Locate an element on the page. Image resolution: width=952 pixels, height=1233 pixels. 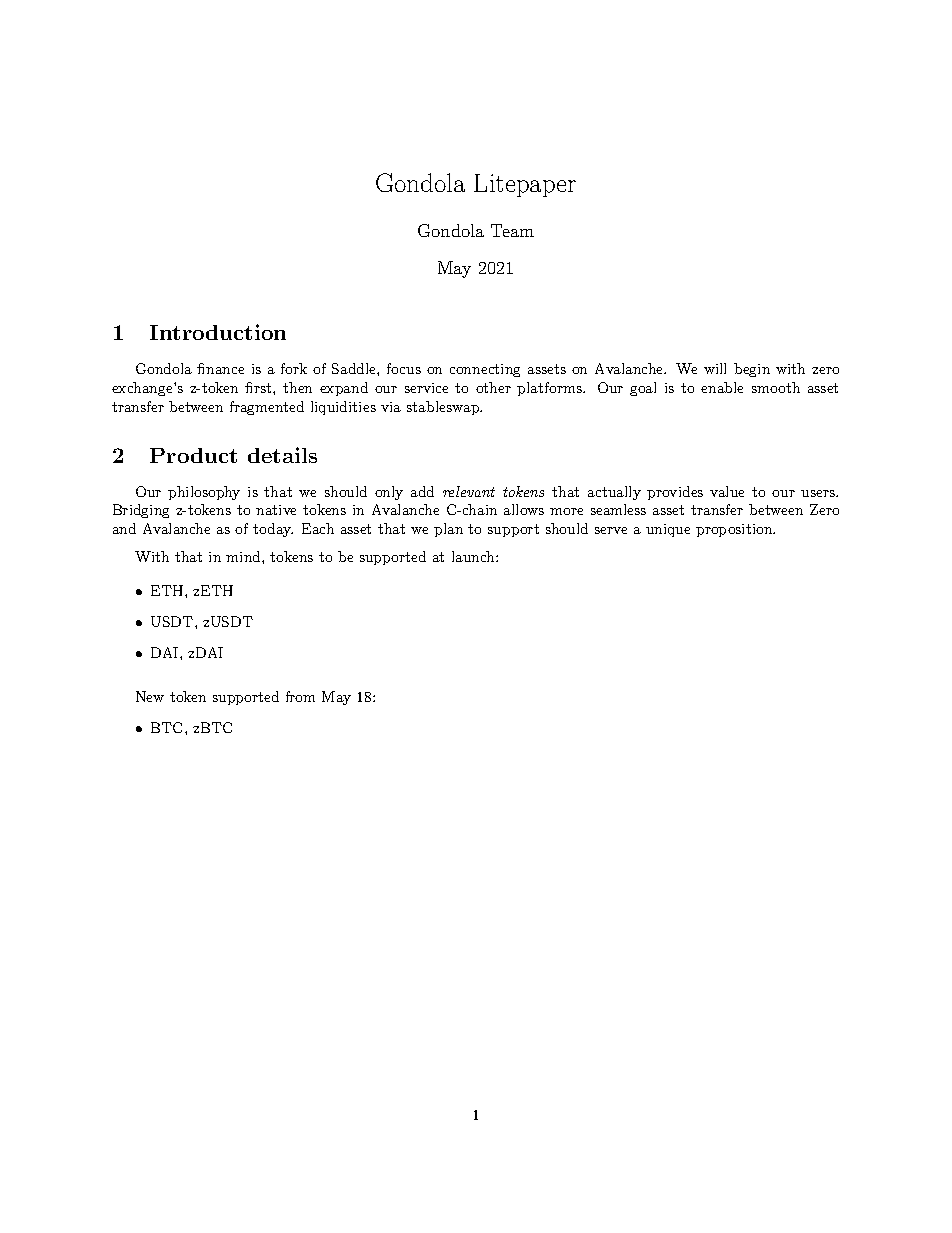
today is located at coordinates (273, 530).
